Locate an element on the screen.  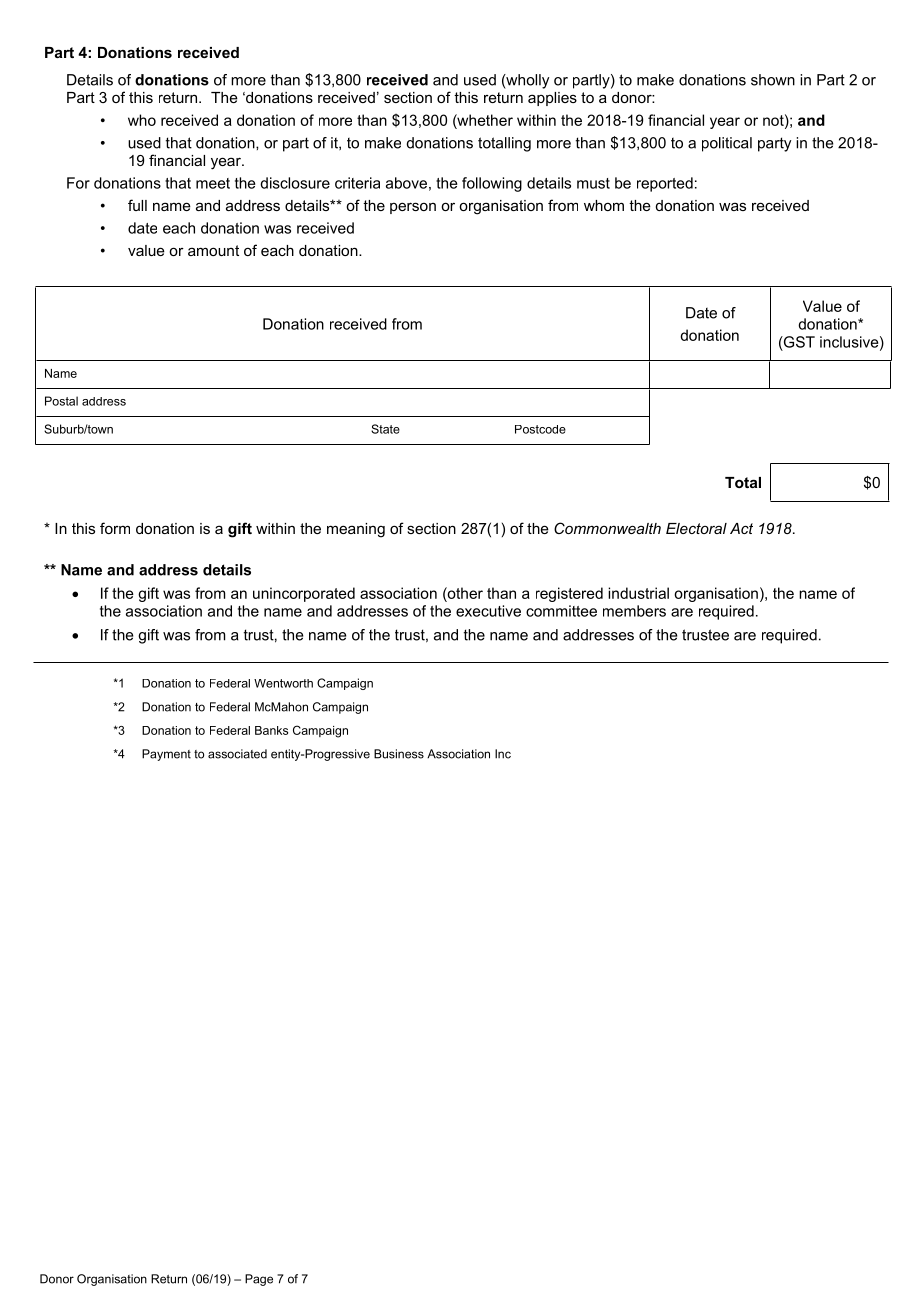
political is located at coordinates (727, 144).
